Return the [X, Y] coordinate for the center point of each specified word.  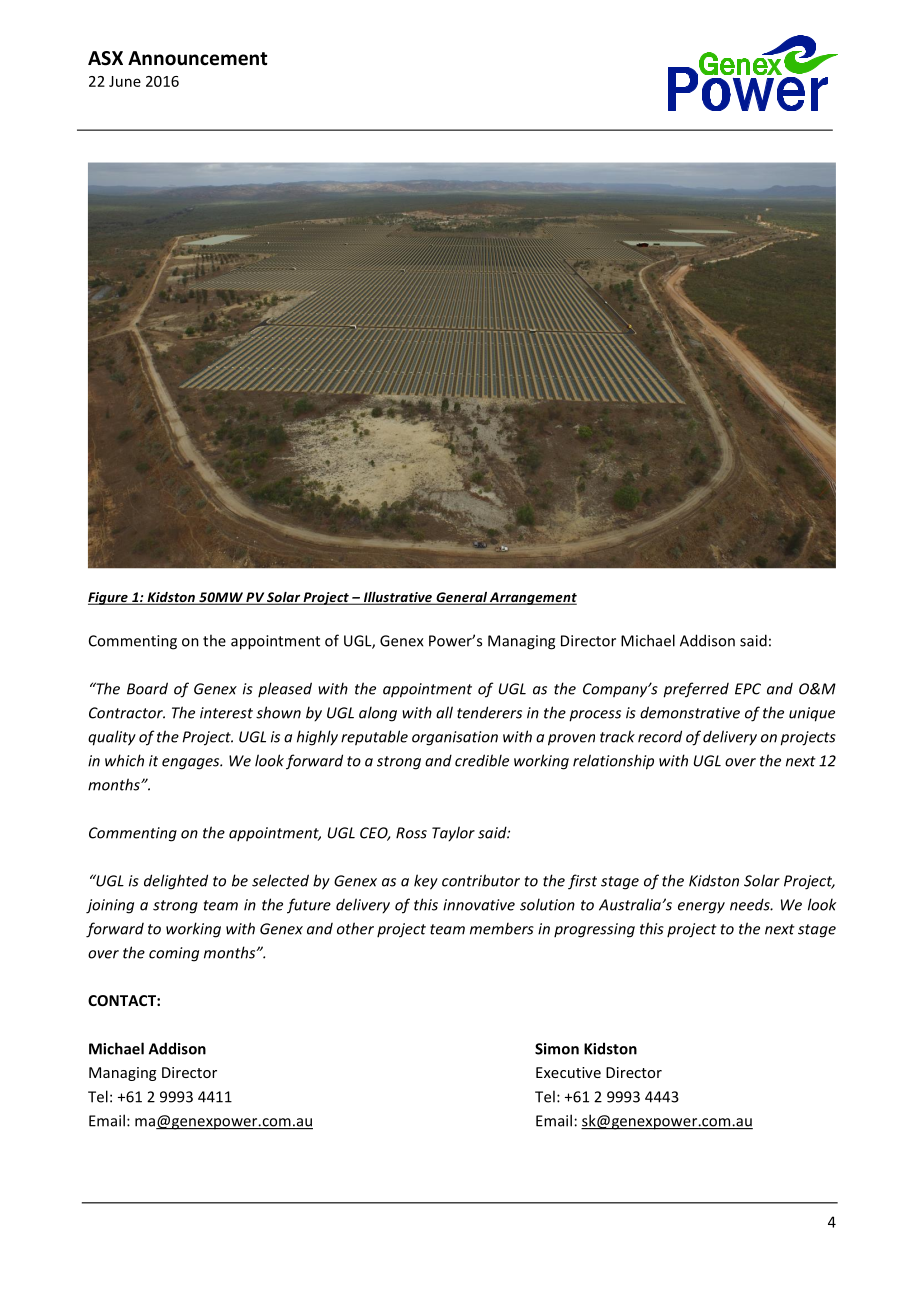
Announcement [197, 58]
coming [174, 954]
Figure [109, 598]
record [660, 736]
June [125, 81]
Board [147, 688]
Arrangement [532, 598]
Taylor [453, 834]
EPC [748, 689]
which [124, 760]
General [461, 598]
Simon [557, 1049]
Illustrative [398, 598]
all [444, 712]
